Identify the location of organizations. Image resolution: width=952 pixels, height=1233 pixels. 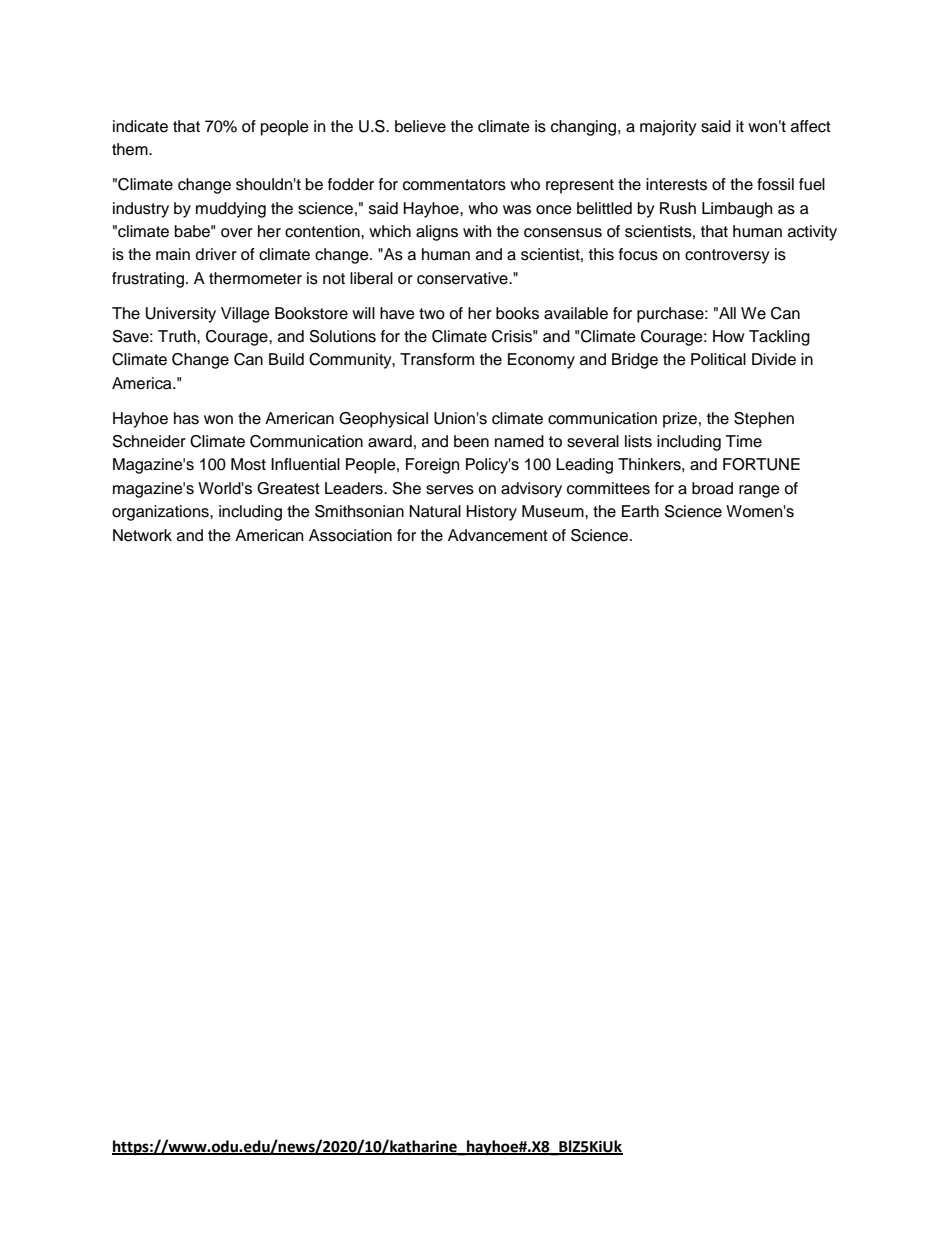
(161, 513).
